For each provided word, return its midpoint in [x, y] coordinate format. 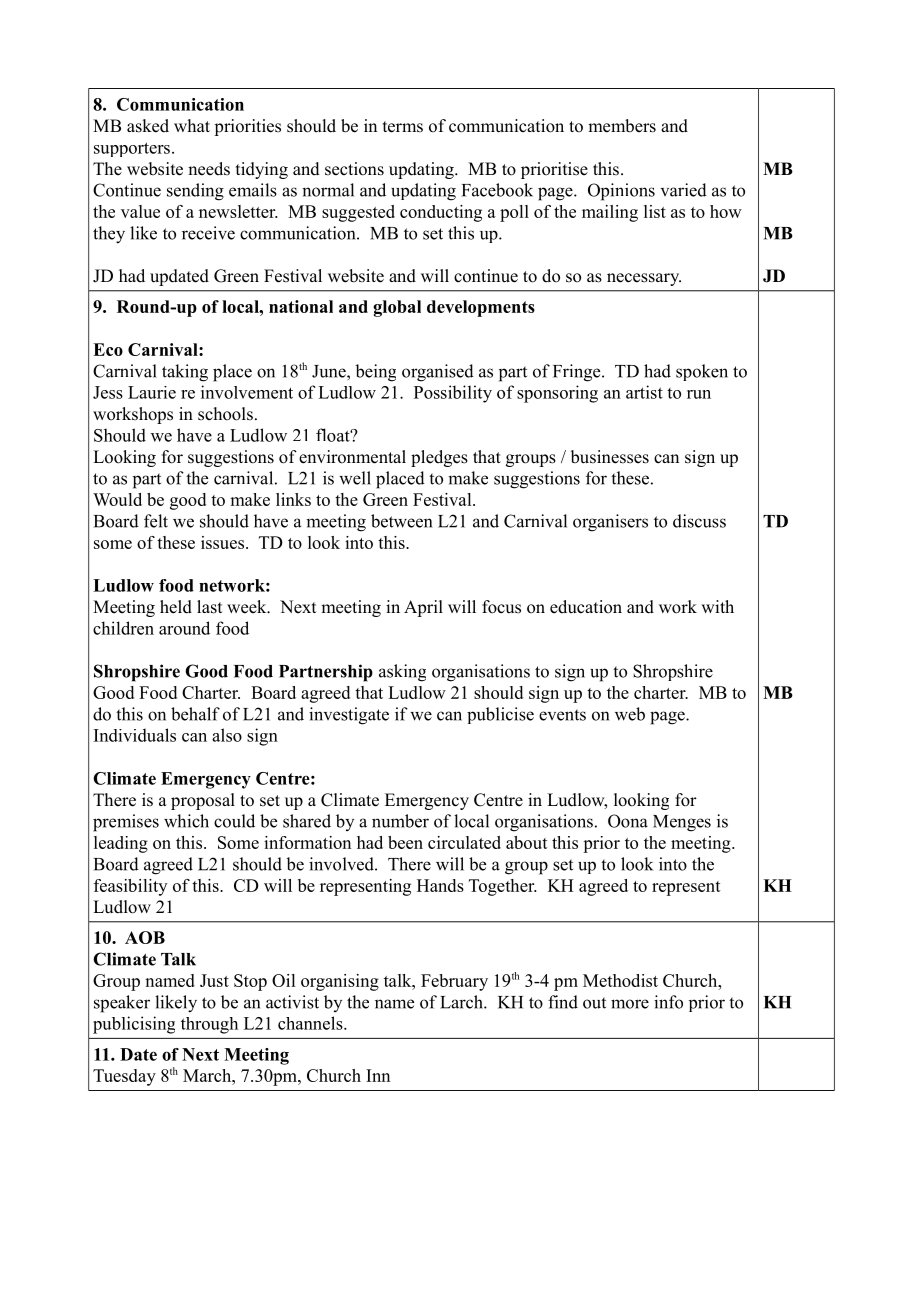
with [717, 606]
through [209, 1025]
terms [403, 127]
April [423, 608]
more [630, 1004]
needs [209, 169]
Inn [378, 1075]
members [622, 126]
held [176, 607]
